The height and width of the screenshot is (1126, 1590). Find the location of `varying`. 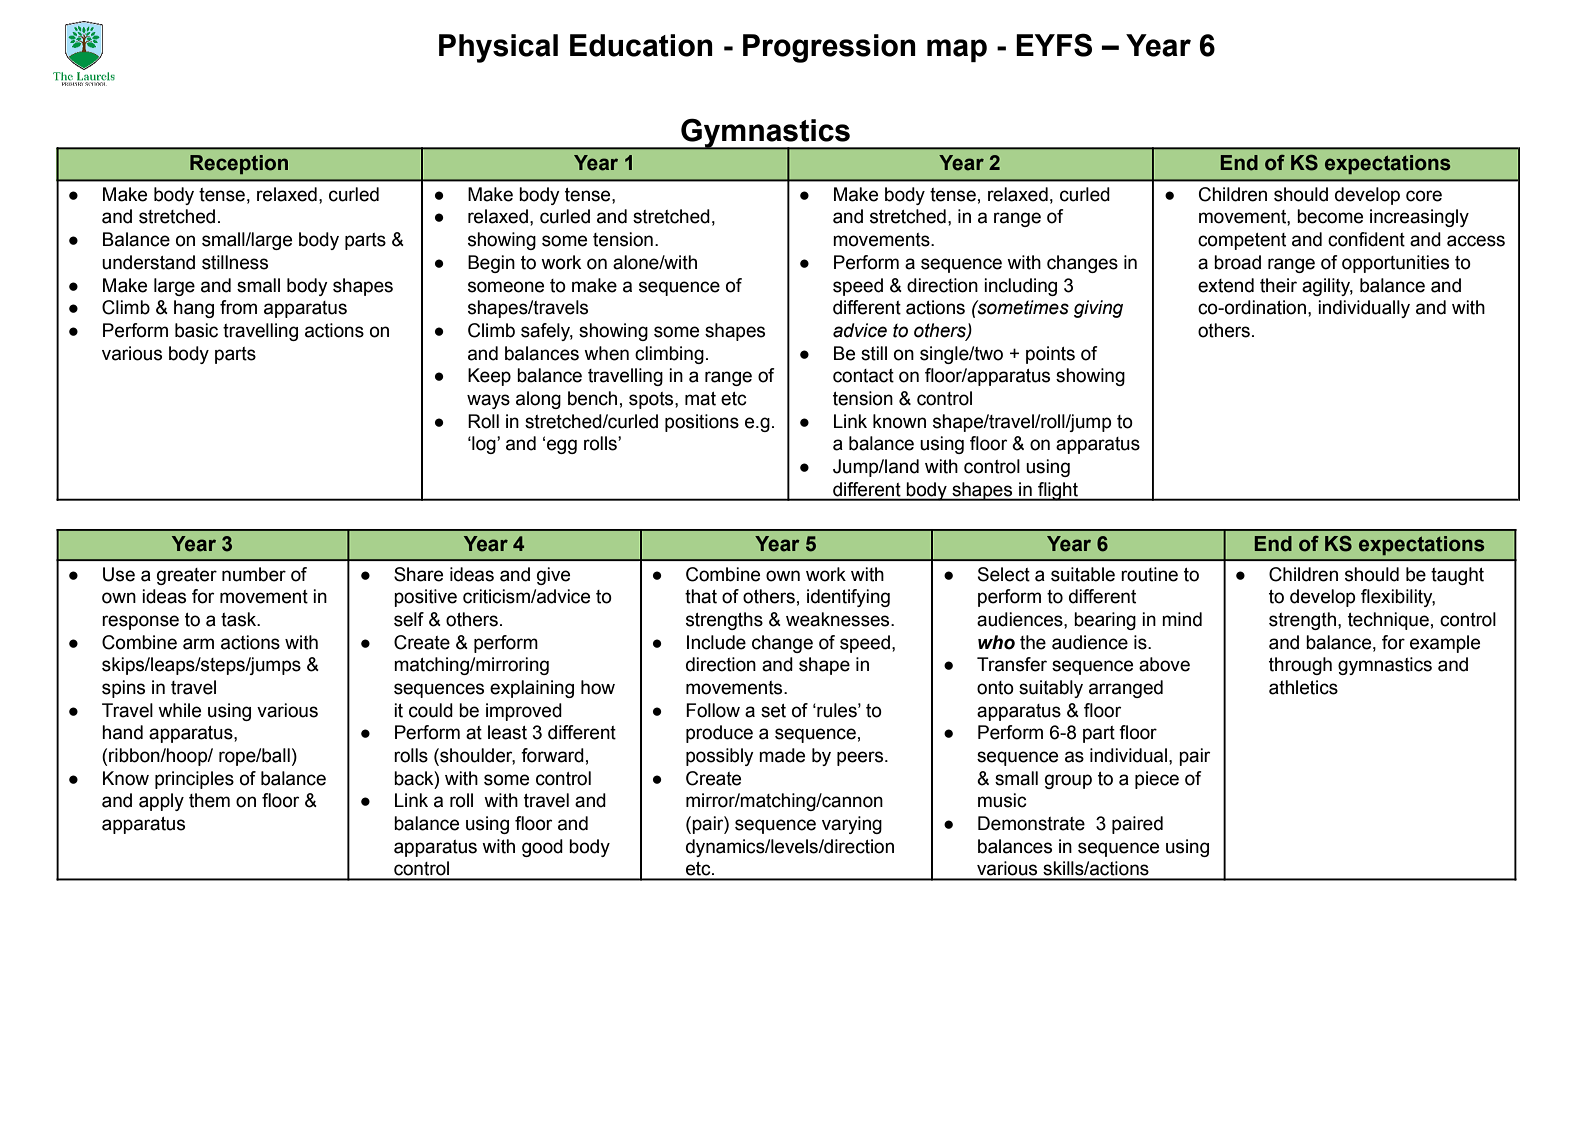

varying is located at coordinates (852, 825).
